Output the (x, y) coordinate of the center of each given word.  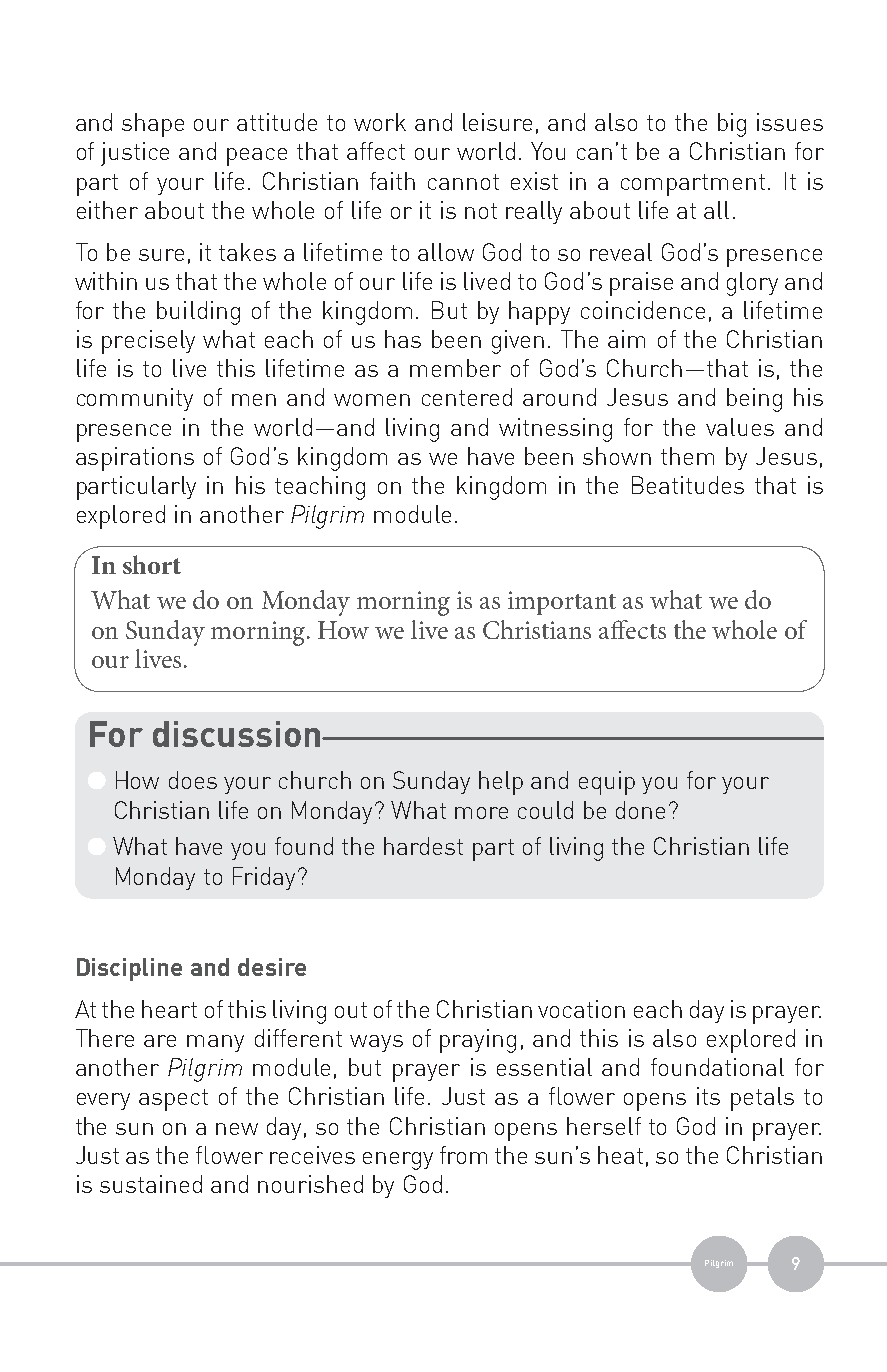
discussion (238, 734)
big (732, 125)
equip (607, 783)
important (562, 603)
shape (153, 125)
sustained (151, 1184)
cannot (463, 182)
